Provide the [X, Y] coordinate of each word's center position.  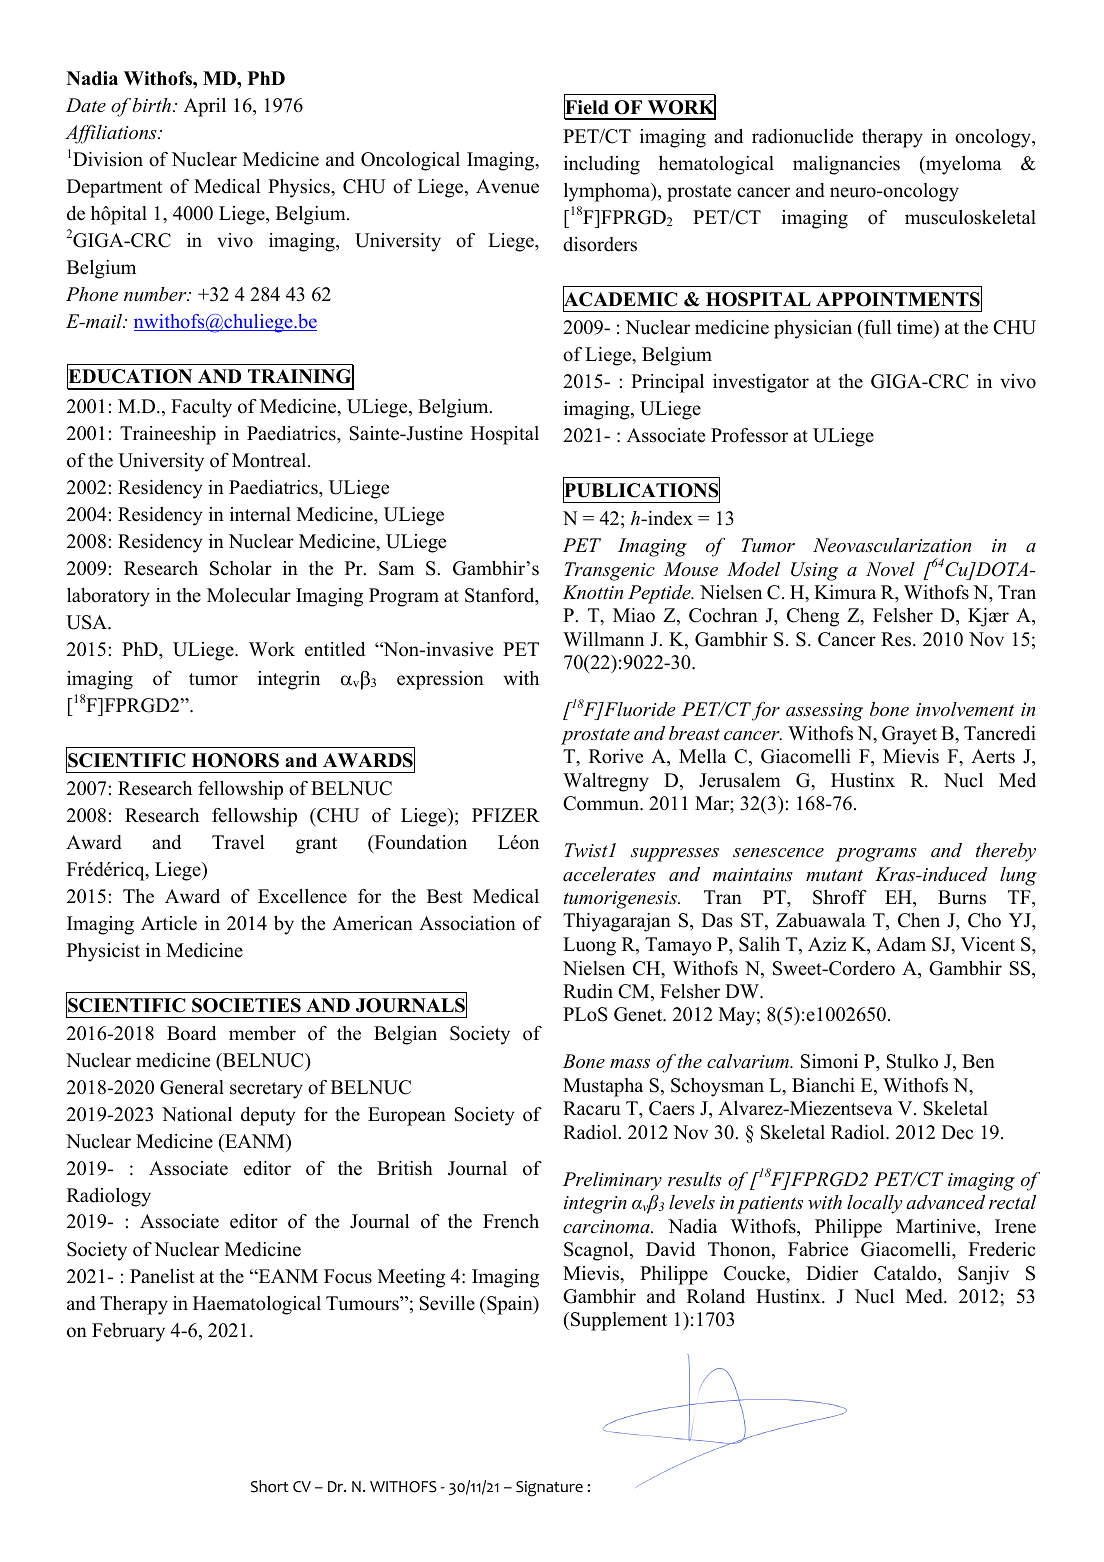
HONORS [235, 760]
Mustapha [603, 1087]
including [602, 165]
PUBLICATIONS [641, 490]
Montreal [270, 460]
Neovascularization [892, 545]
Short [270, 1486]
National [197, 1114]
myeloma [963, 165]
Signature [549, 1489]
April [205, 107]
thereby [1006, 852]
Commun [602, 803]
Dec [957, 1132]
